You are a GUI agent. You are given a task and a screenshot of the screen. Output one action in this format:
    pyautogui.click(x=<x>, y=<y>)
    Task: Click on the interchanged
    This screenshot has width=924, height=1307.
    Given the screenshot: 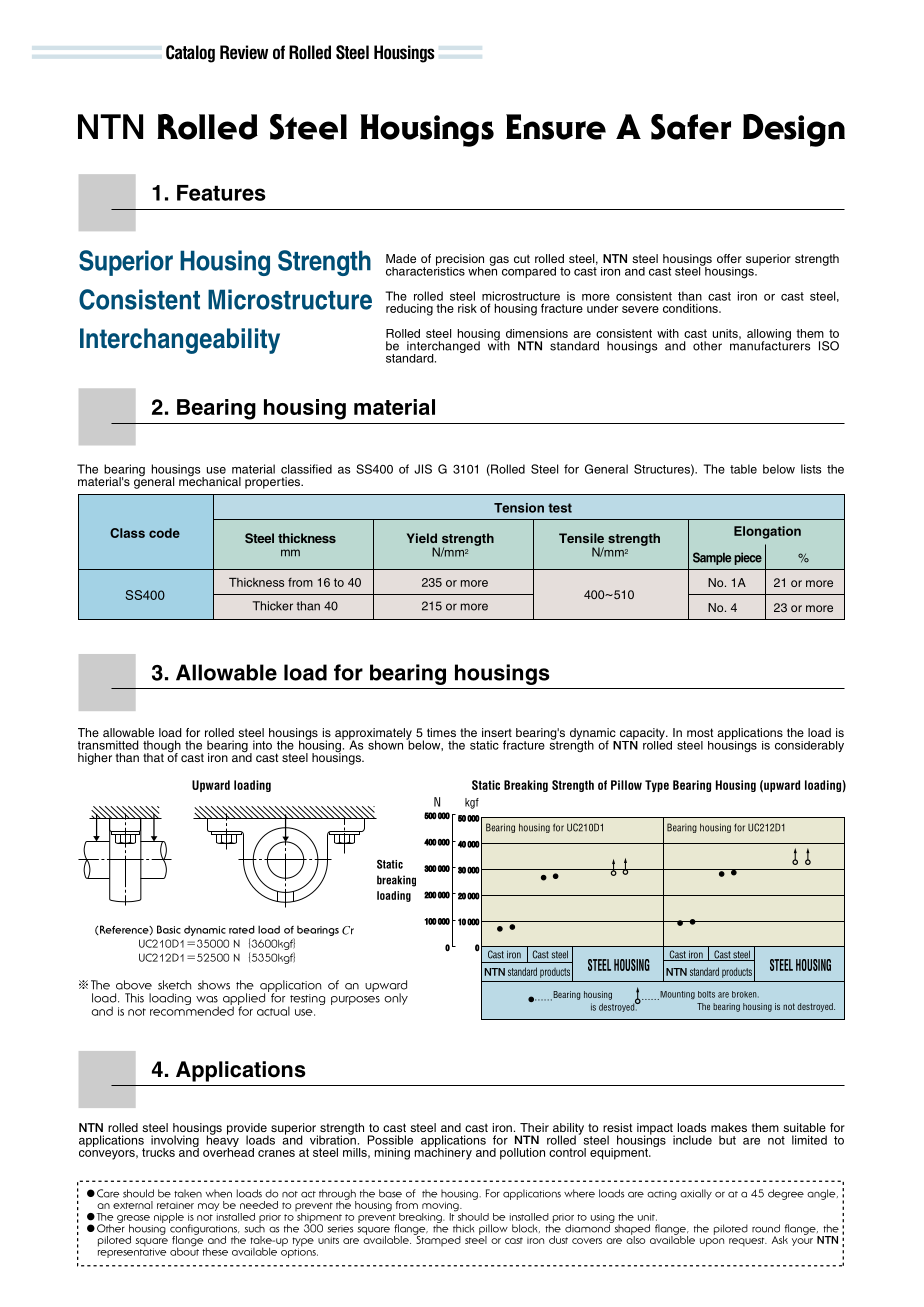 What is the action you would take?
    pyautogui.click(x=443, y=348)
